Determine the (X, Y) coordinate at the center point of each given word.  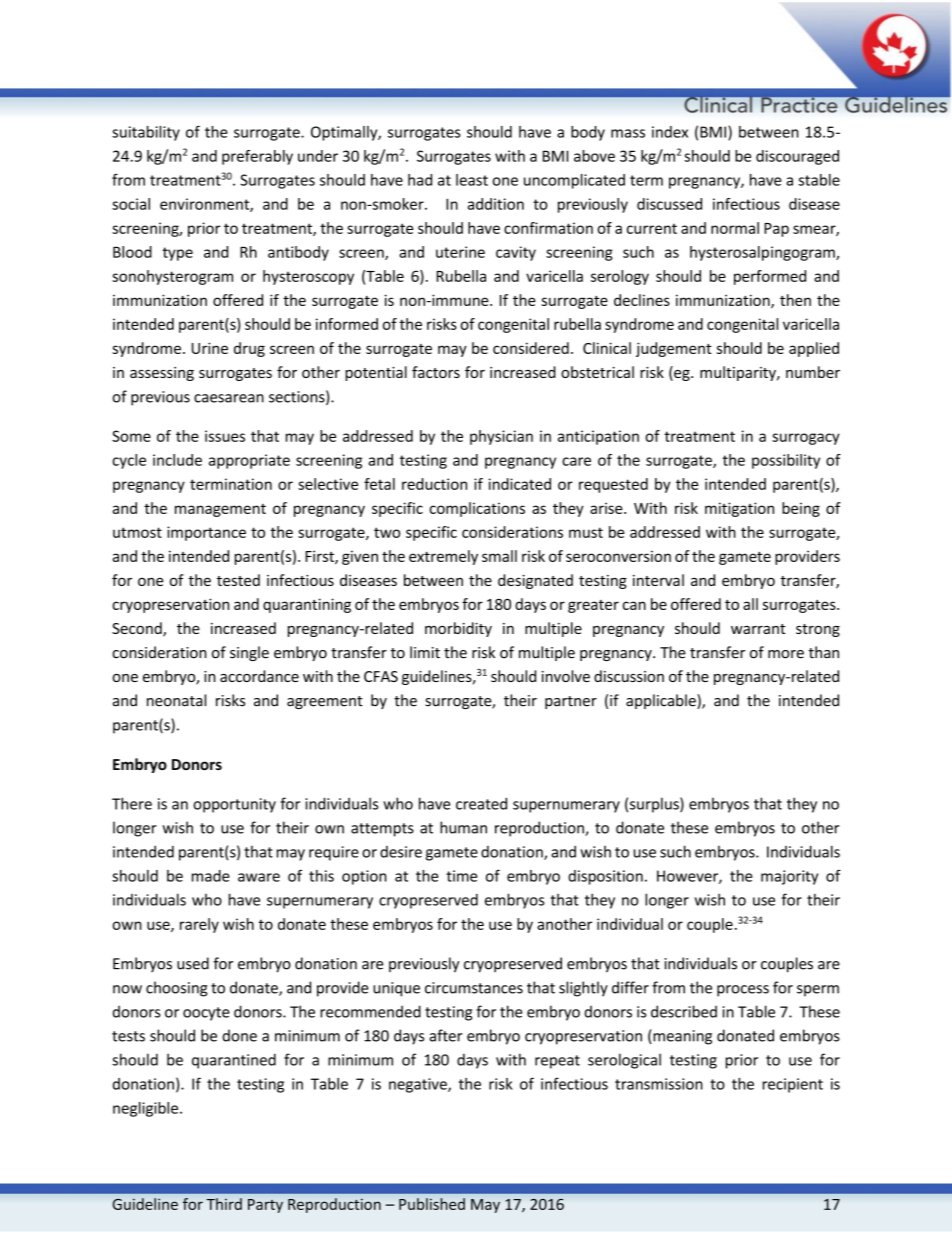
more (786, 654)
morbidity (458, 629)
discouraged (797, 157)
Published (432, 1204)
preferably (257, 157)
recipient (793, 1085)
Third (224, 1204)
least (472, 180)
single (249, 653)
